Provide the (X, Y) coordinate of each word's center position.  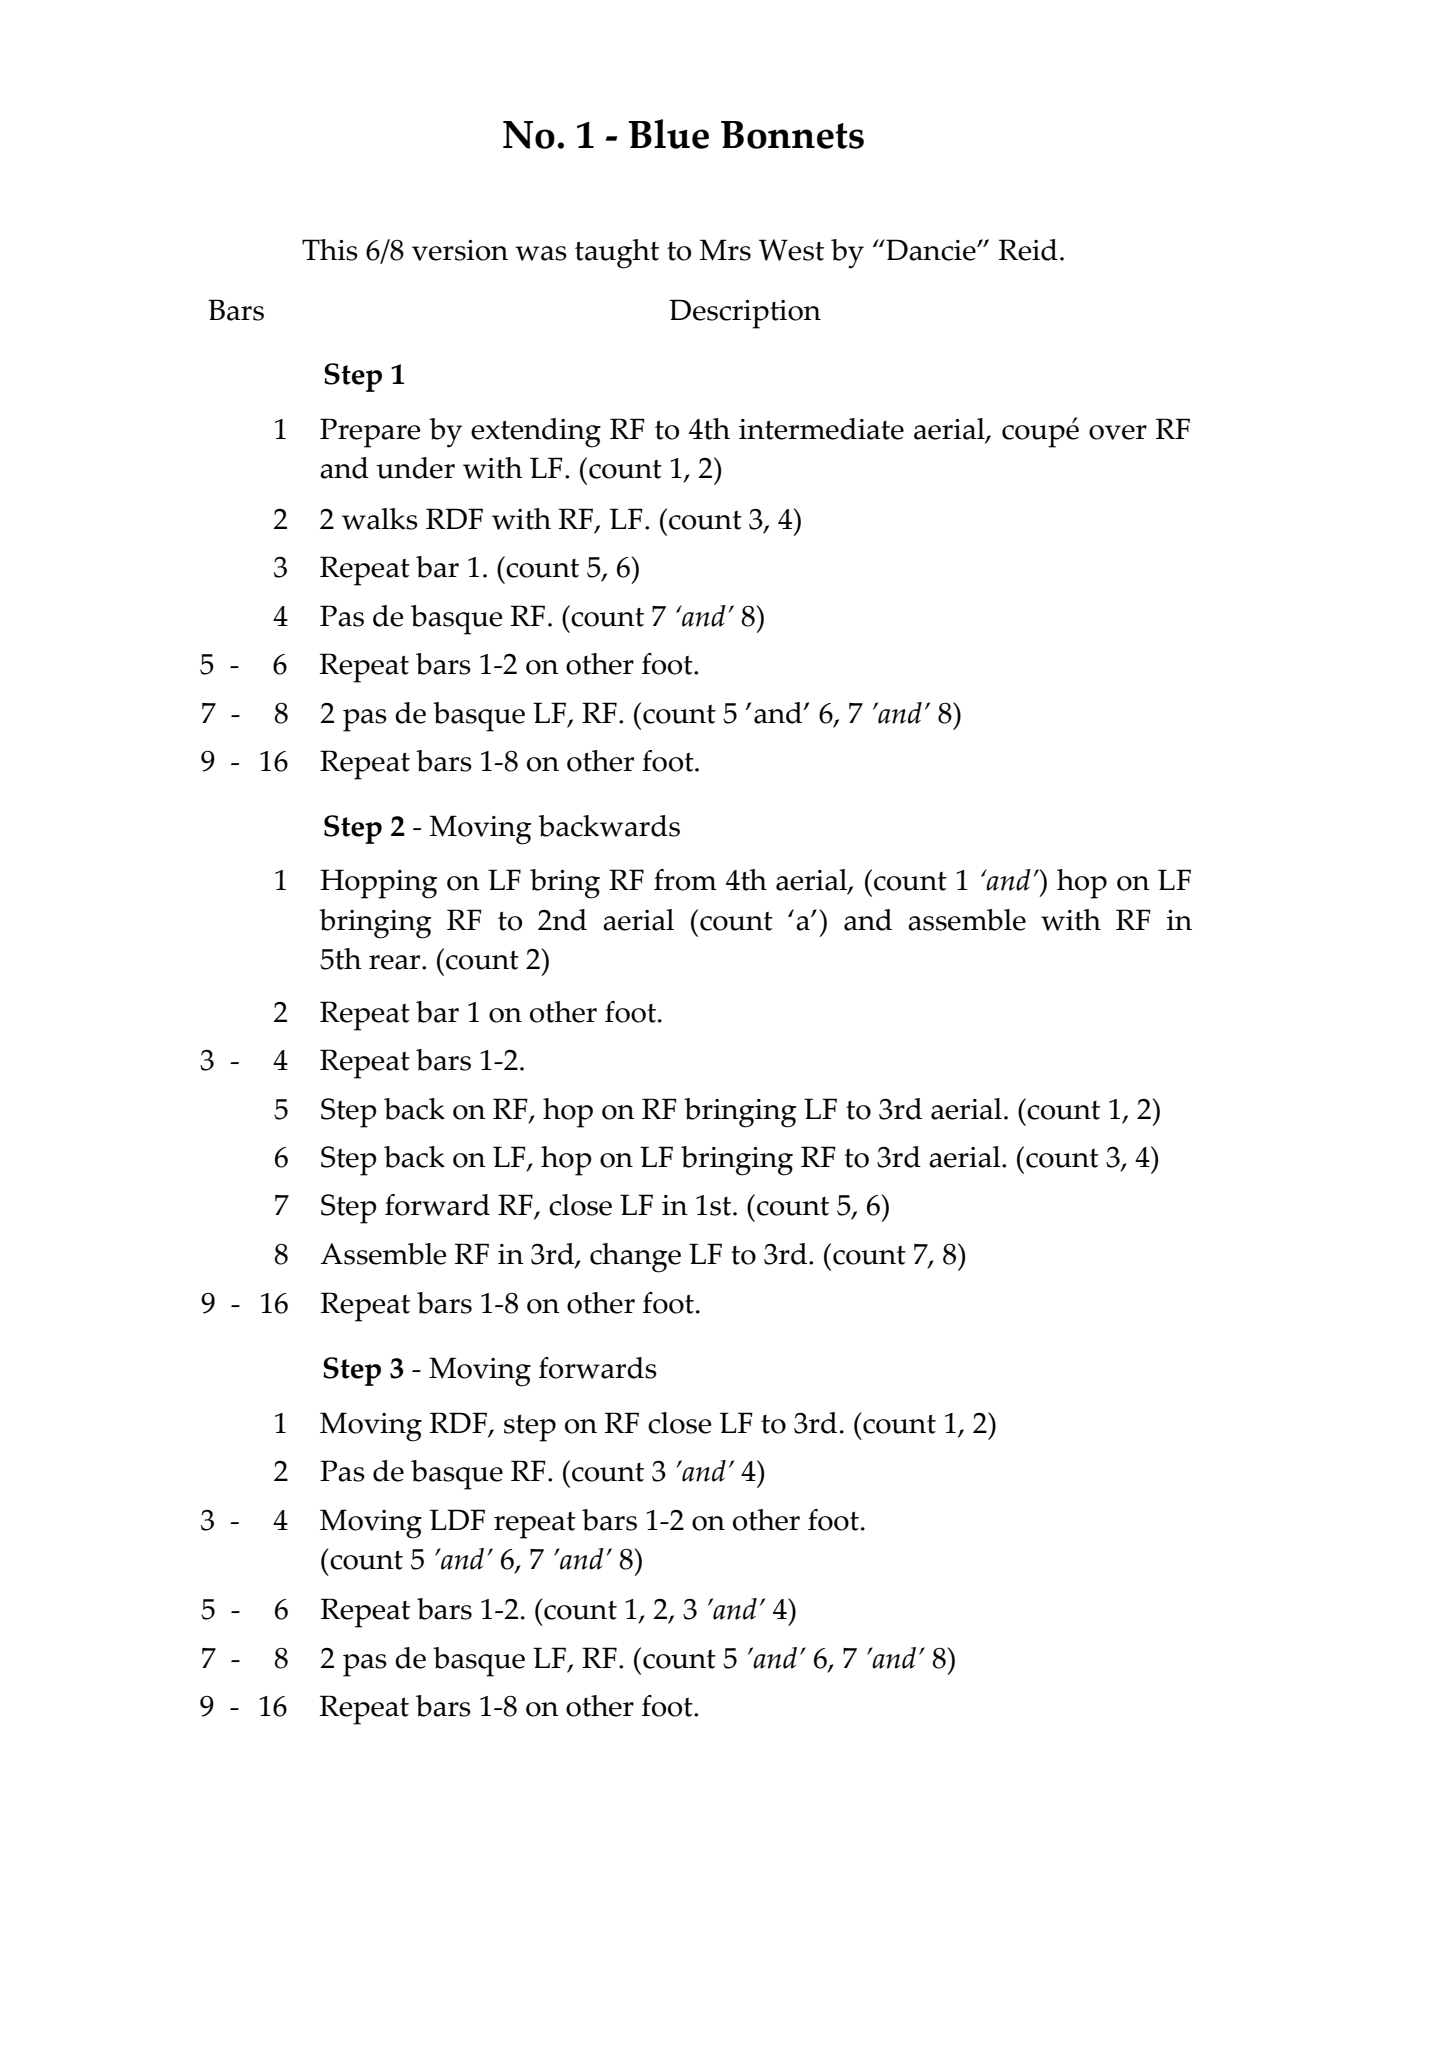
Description (745, 314)
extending (536, 433)
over (1118, 432)
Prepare (370, 433)
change (635, 1258)
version (460, 250)
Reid (1028, 250)
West (791, 250)
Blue (668, 134)
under (416, 468)
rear (396, 962)
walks (380, 519)
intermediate (821, 429)
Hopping (379, 884)
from (685, 880)
